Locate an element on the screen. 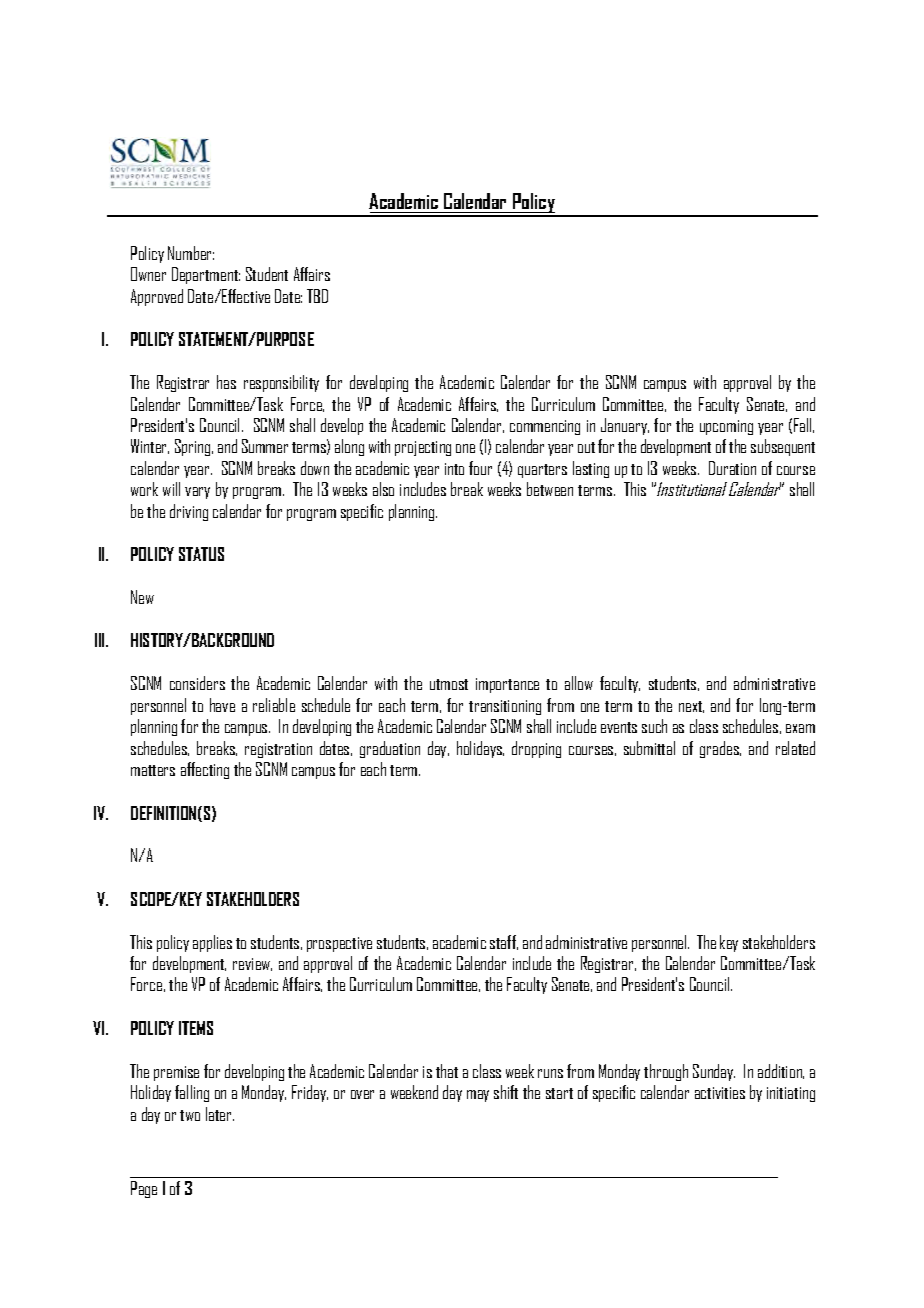 Image resolution: width=924 pixels, height=1308 pixels. STATUS is located at coordinates (201, 554).
